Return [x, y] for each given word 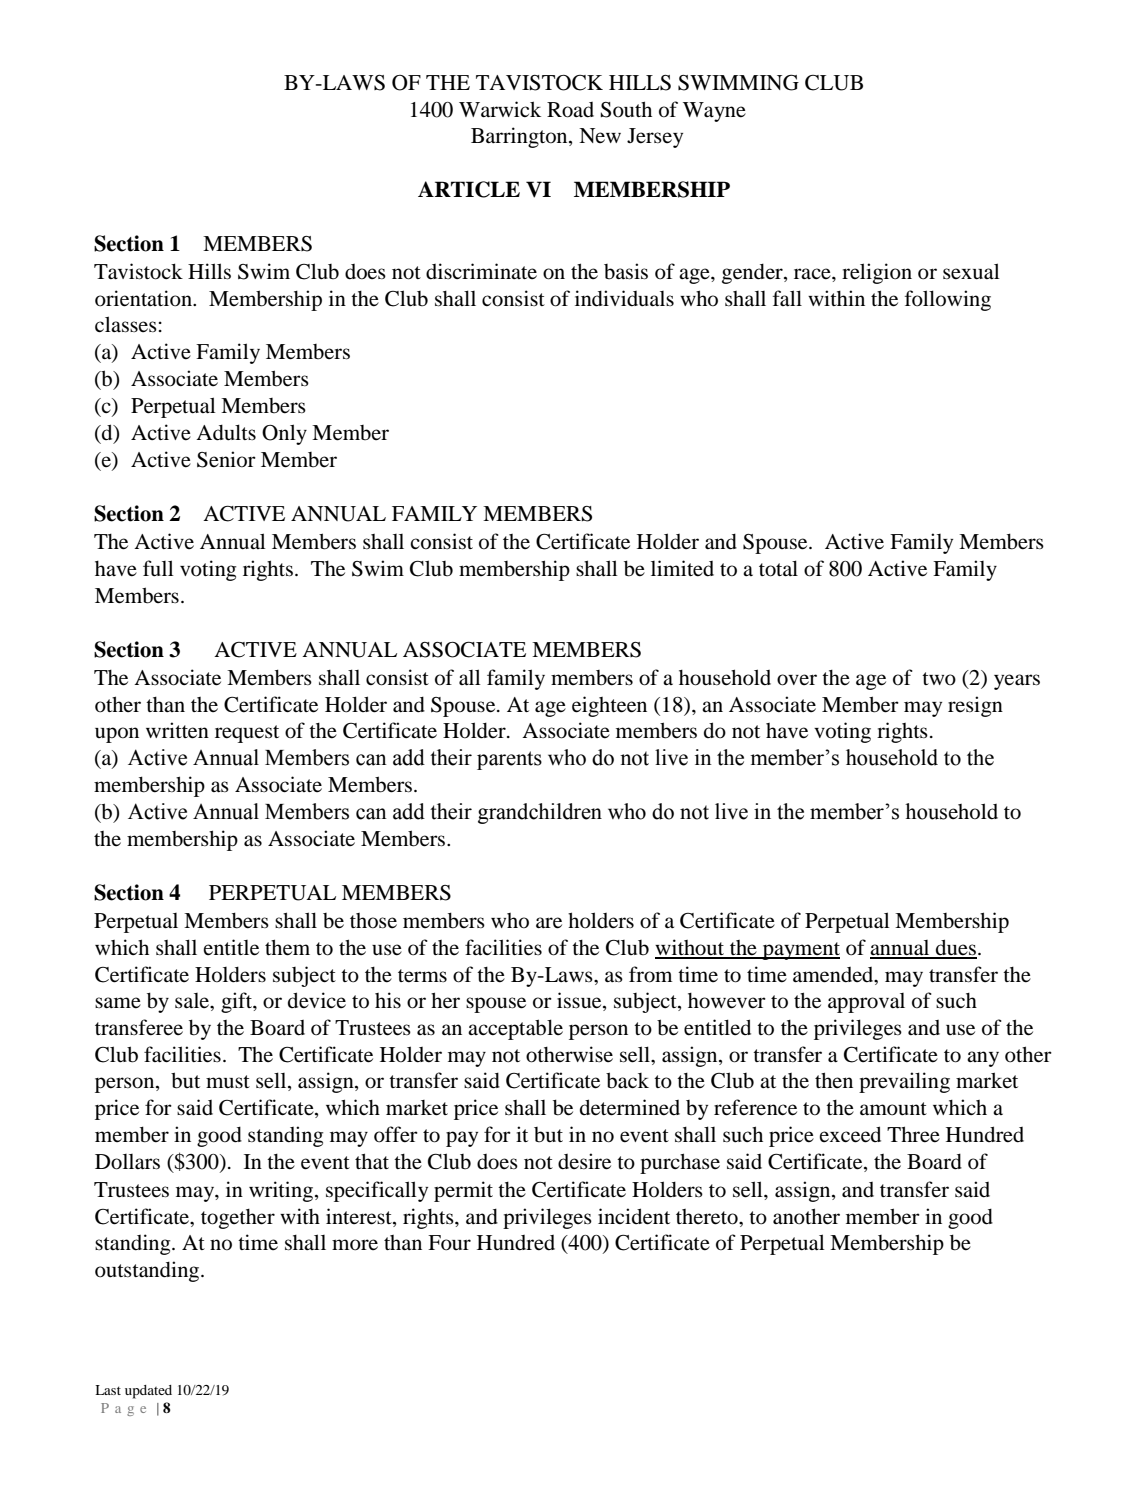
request [247, 734]
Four [449, 1243]
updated [148, 1392]
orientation [144, 298]
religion [877, 273]
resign [975, 706]
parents [509, 760]
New [600, 135]
